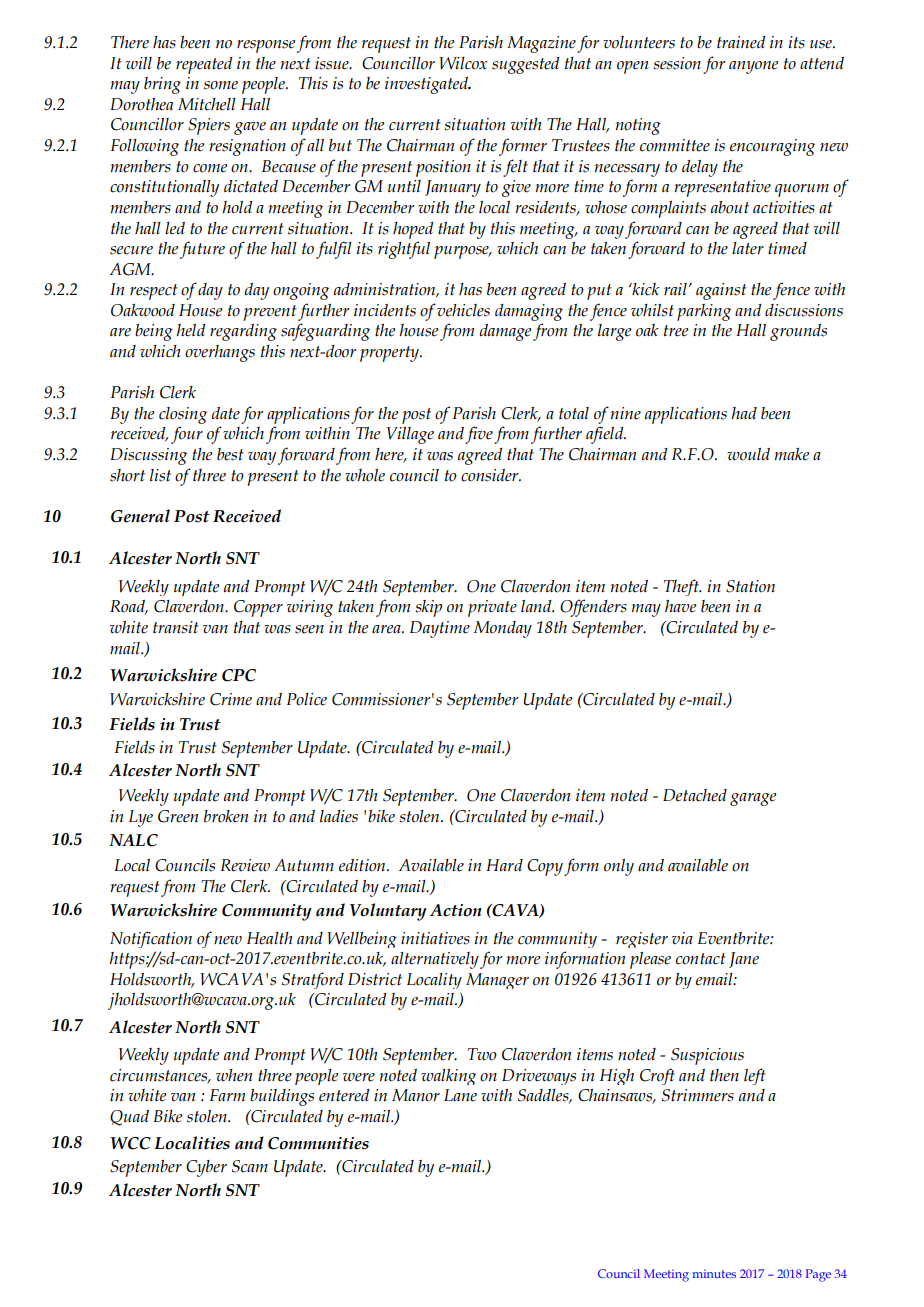 Image resolution: width=924 pixels, height=1307 pixels. What do you see at coordinates (463, 63) in the document?
I see `Wilcox` at bounding box center [463, 63].
